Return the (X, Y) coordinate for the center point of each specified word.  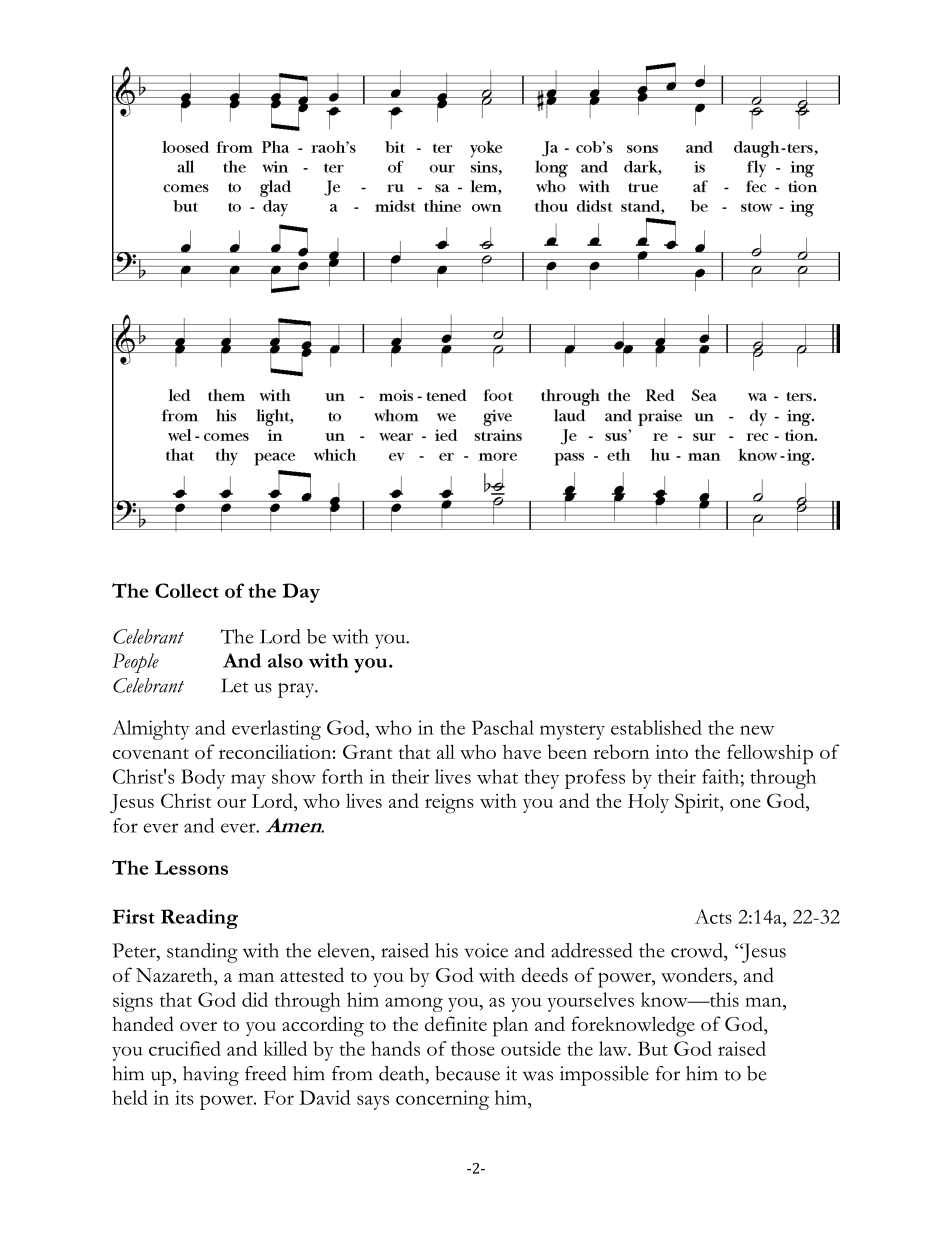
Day (301, 593)
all (446, 751)
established (656, 727)
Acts (713, 916)
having (211, 1076)
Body (203, 779)
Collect (187, 590)
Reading (199, 919)
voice (486, 950)
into (671, 752)
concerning (442, 1100)
